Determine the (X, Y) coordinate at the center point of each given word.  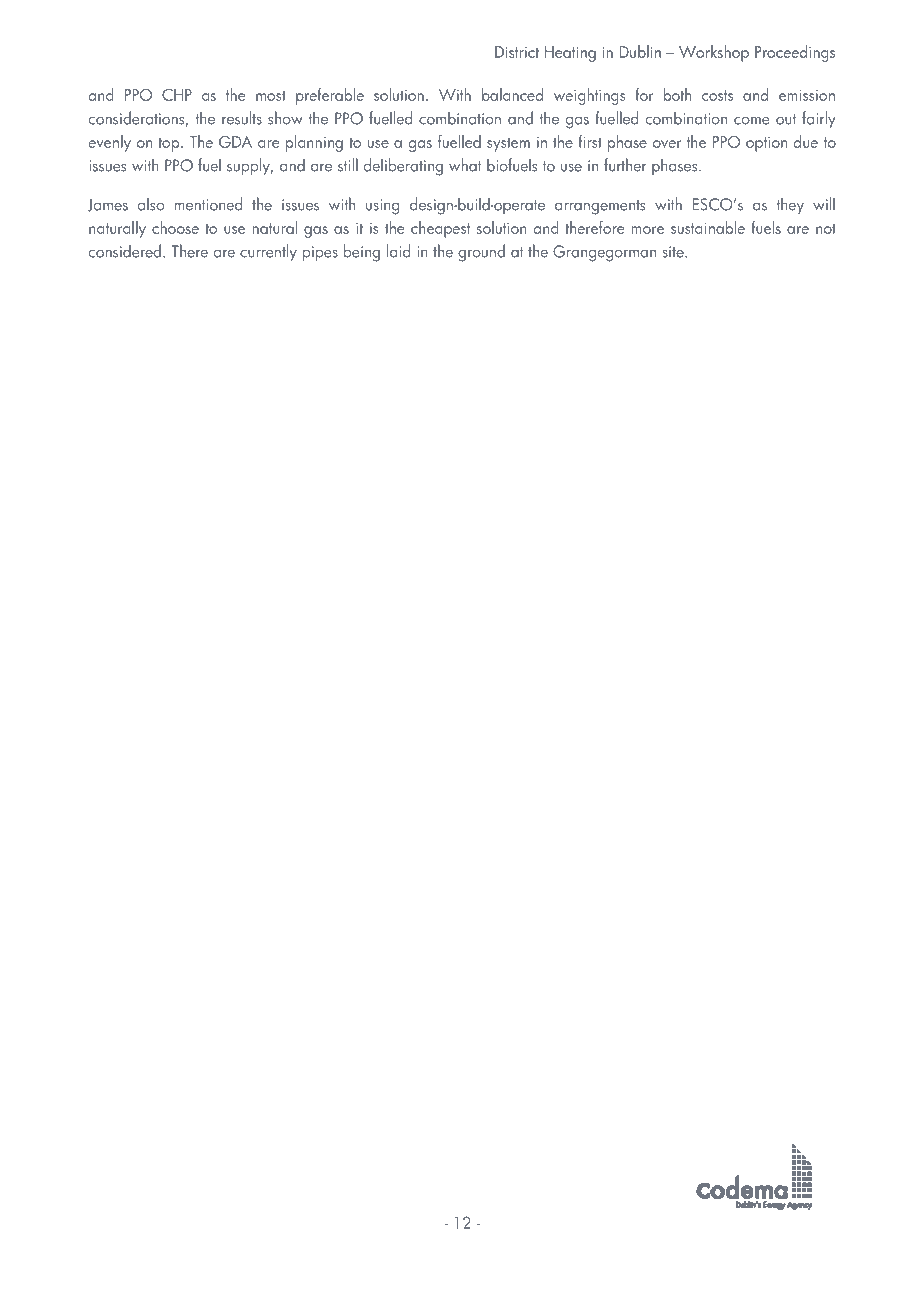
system (508, 144)
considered (125, 251)
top (170, 144)
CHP (177, 95)
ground (481, 253)
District (517, 52)
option (766, 144)
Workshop (713, 54)
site (674, 252)
